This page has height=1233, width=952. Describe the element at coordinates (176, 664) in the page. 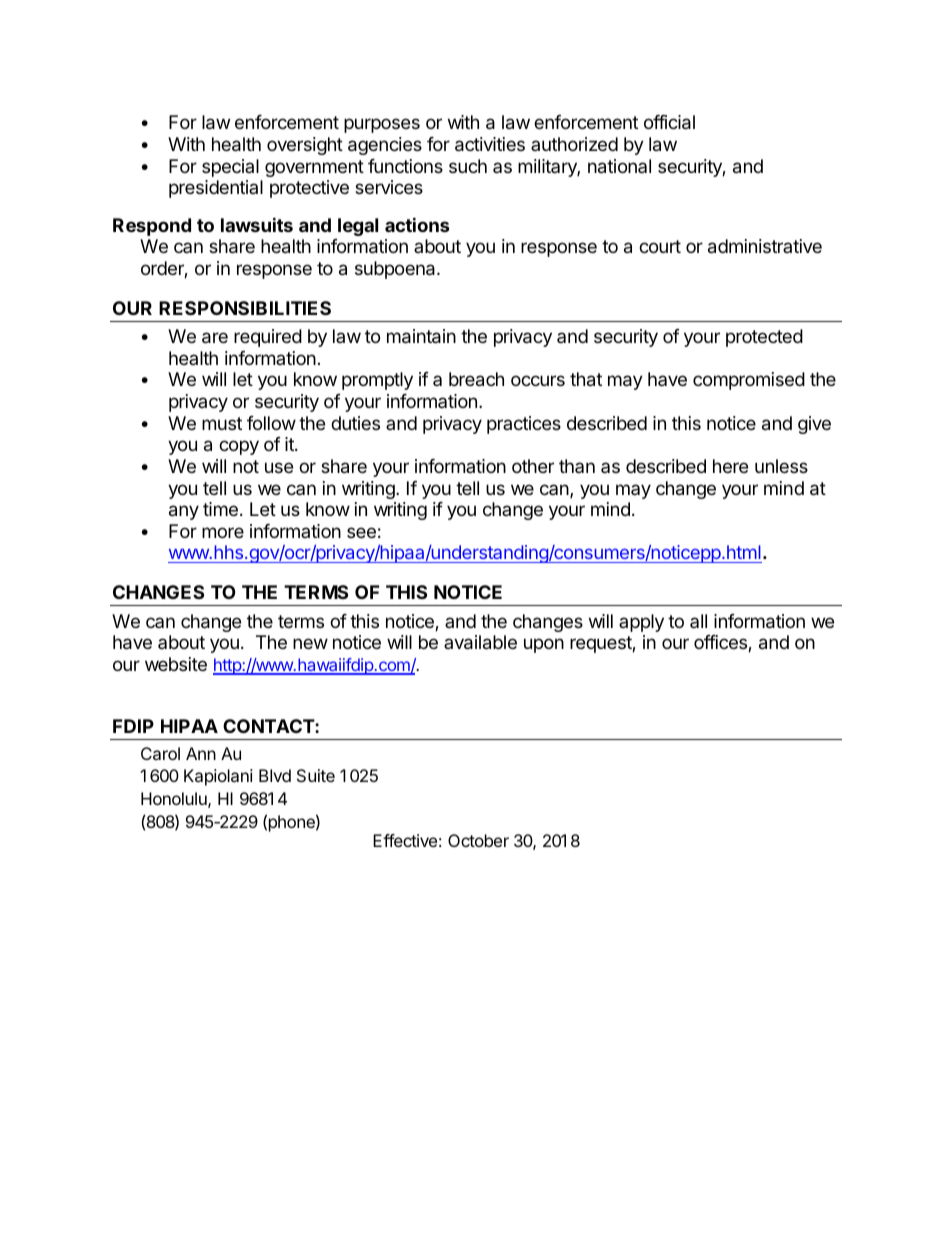

I see `website` at that location.
